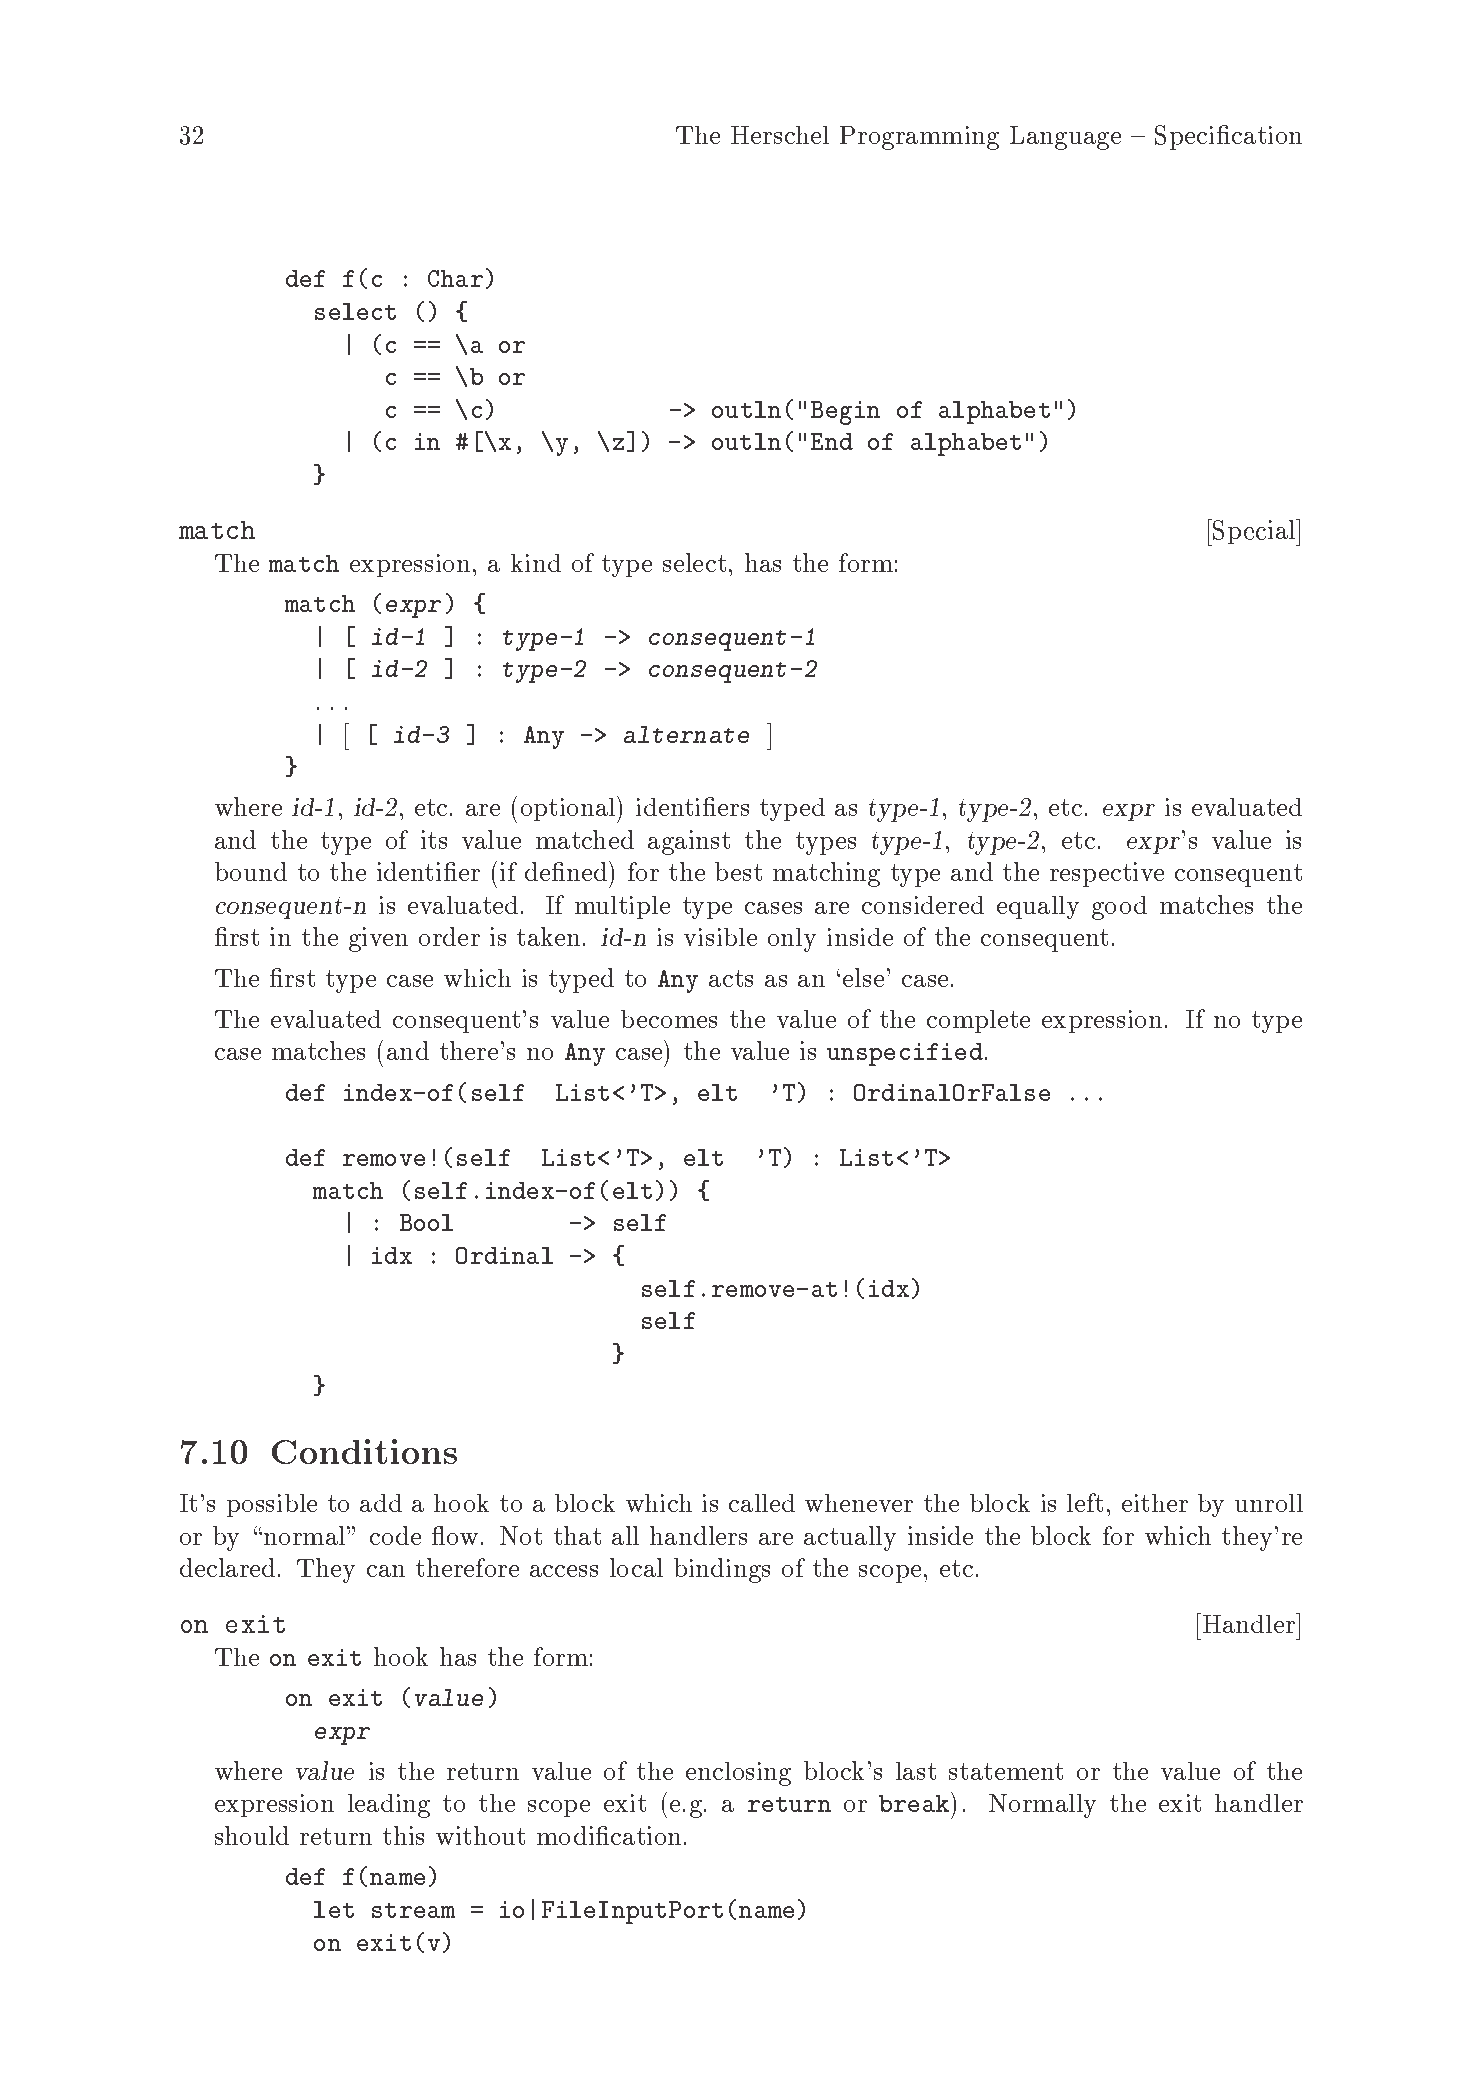  I want to click on given, so click(378, 939).
